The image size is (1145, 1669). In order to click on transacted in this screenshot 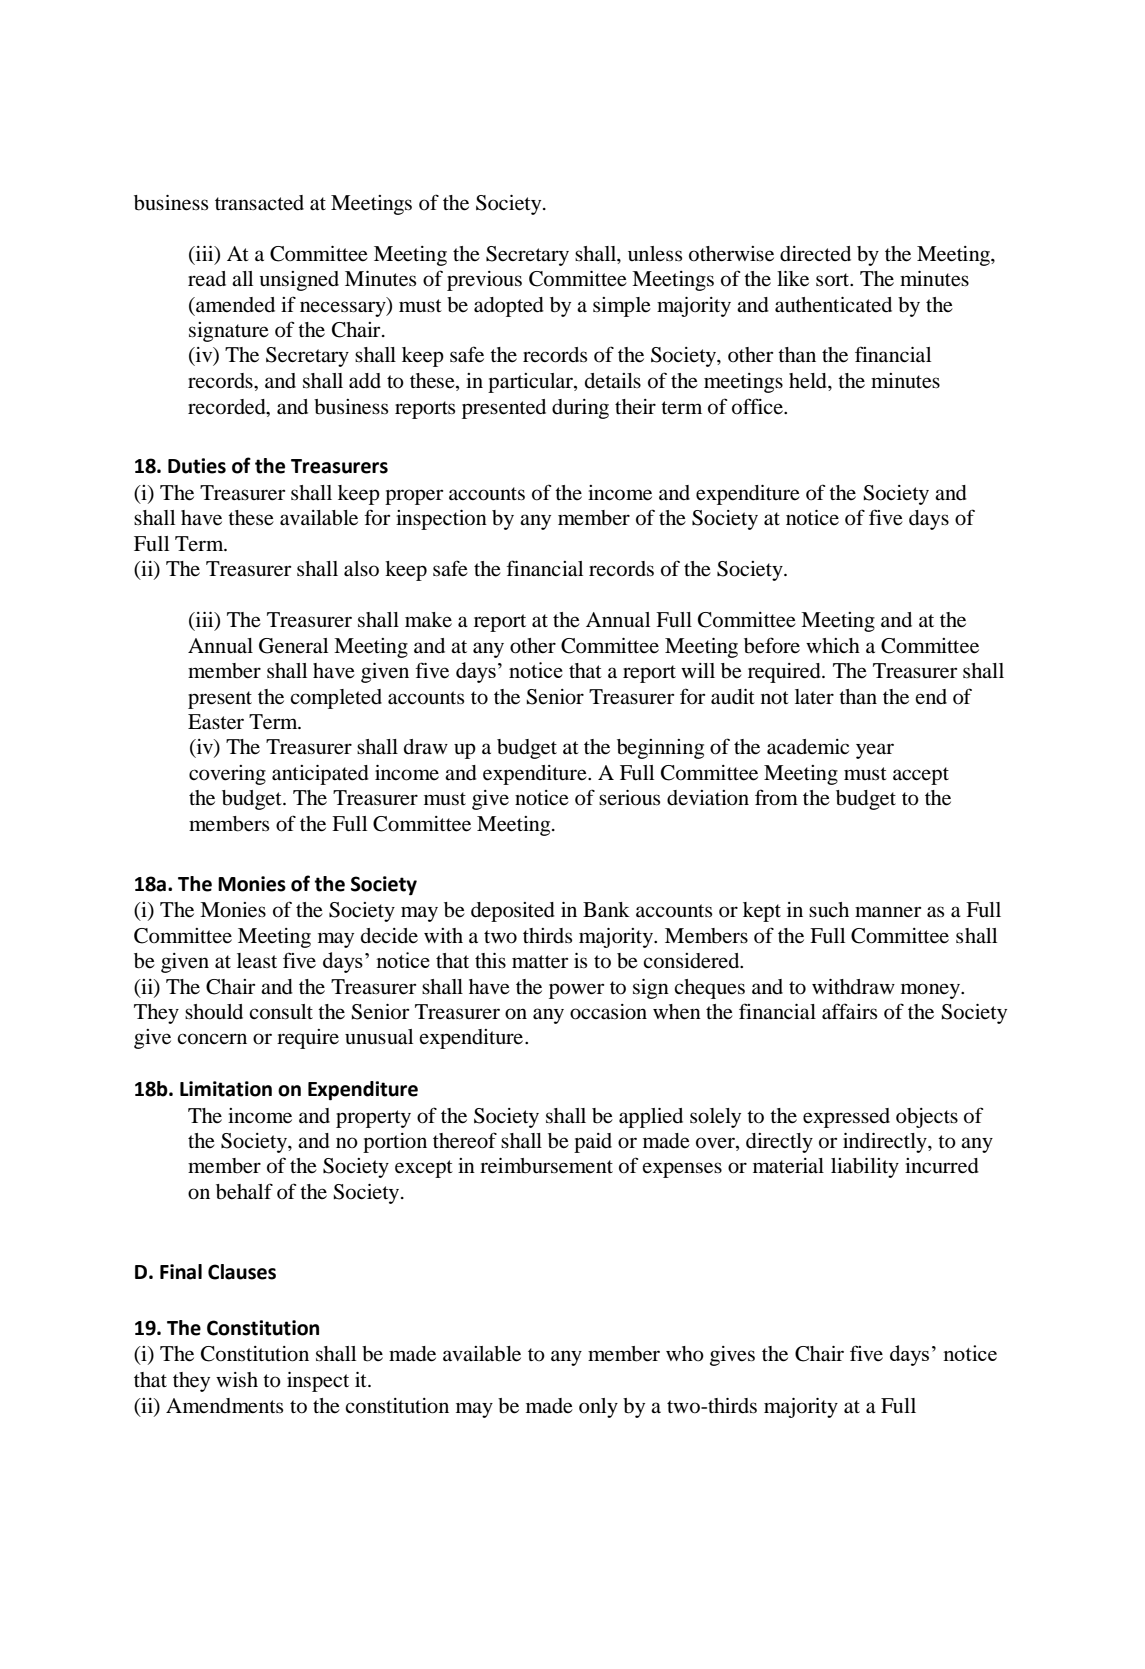, I will do `click(259, 203)`.
